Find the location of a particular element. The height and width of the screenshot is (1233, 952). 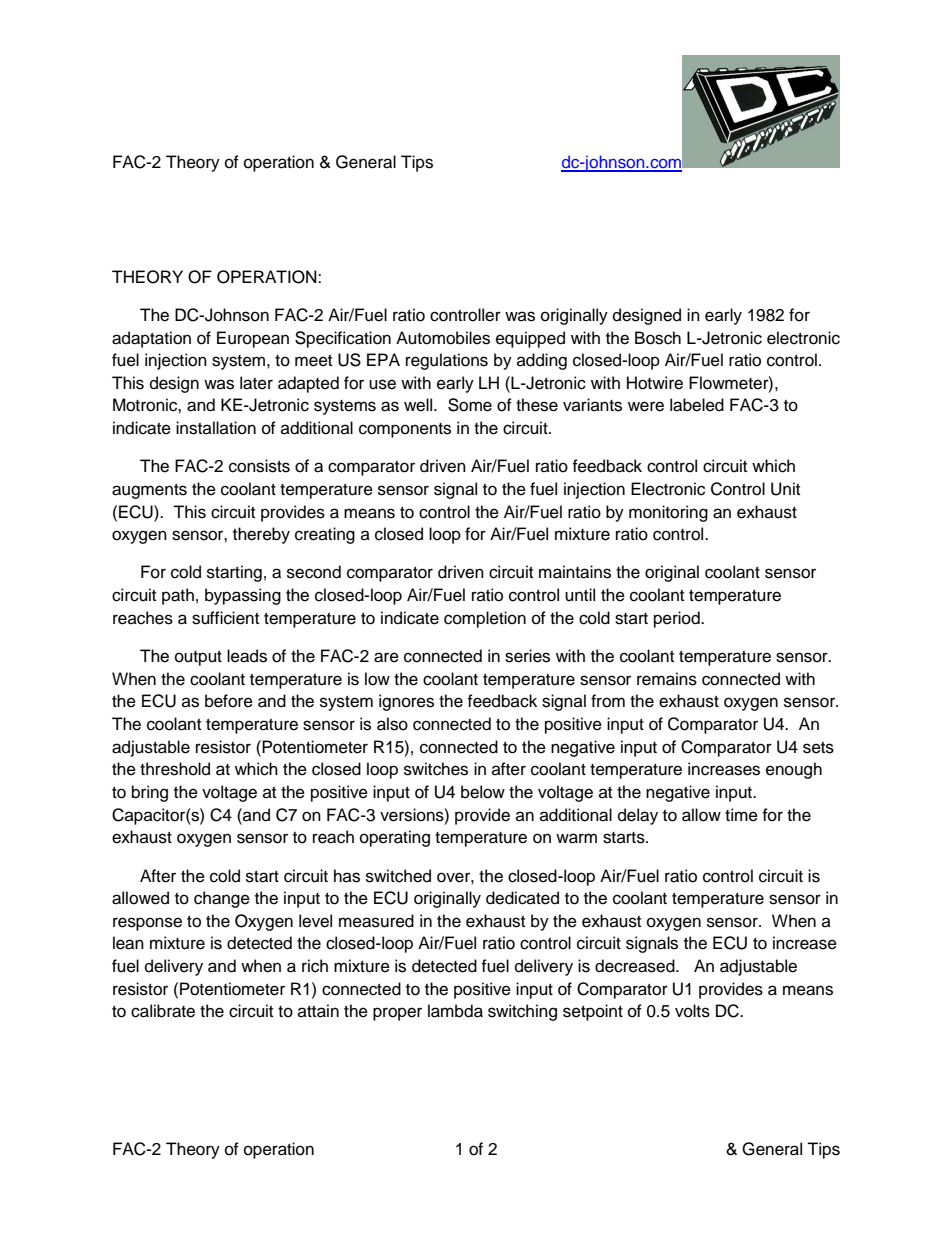

European is located at coordinates (253, 339).
